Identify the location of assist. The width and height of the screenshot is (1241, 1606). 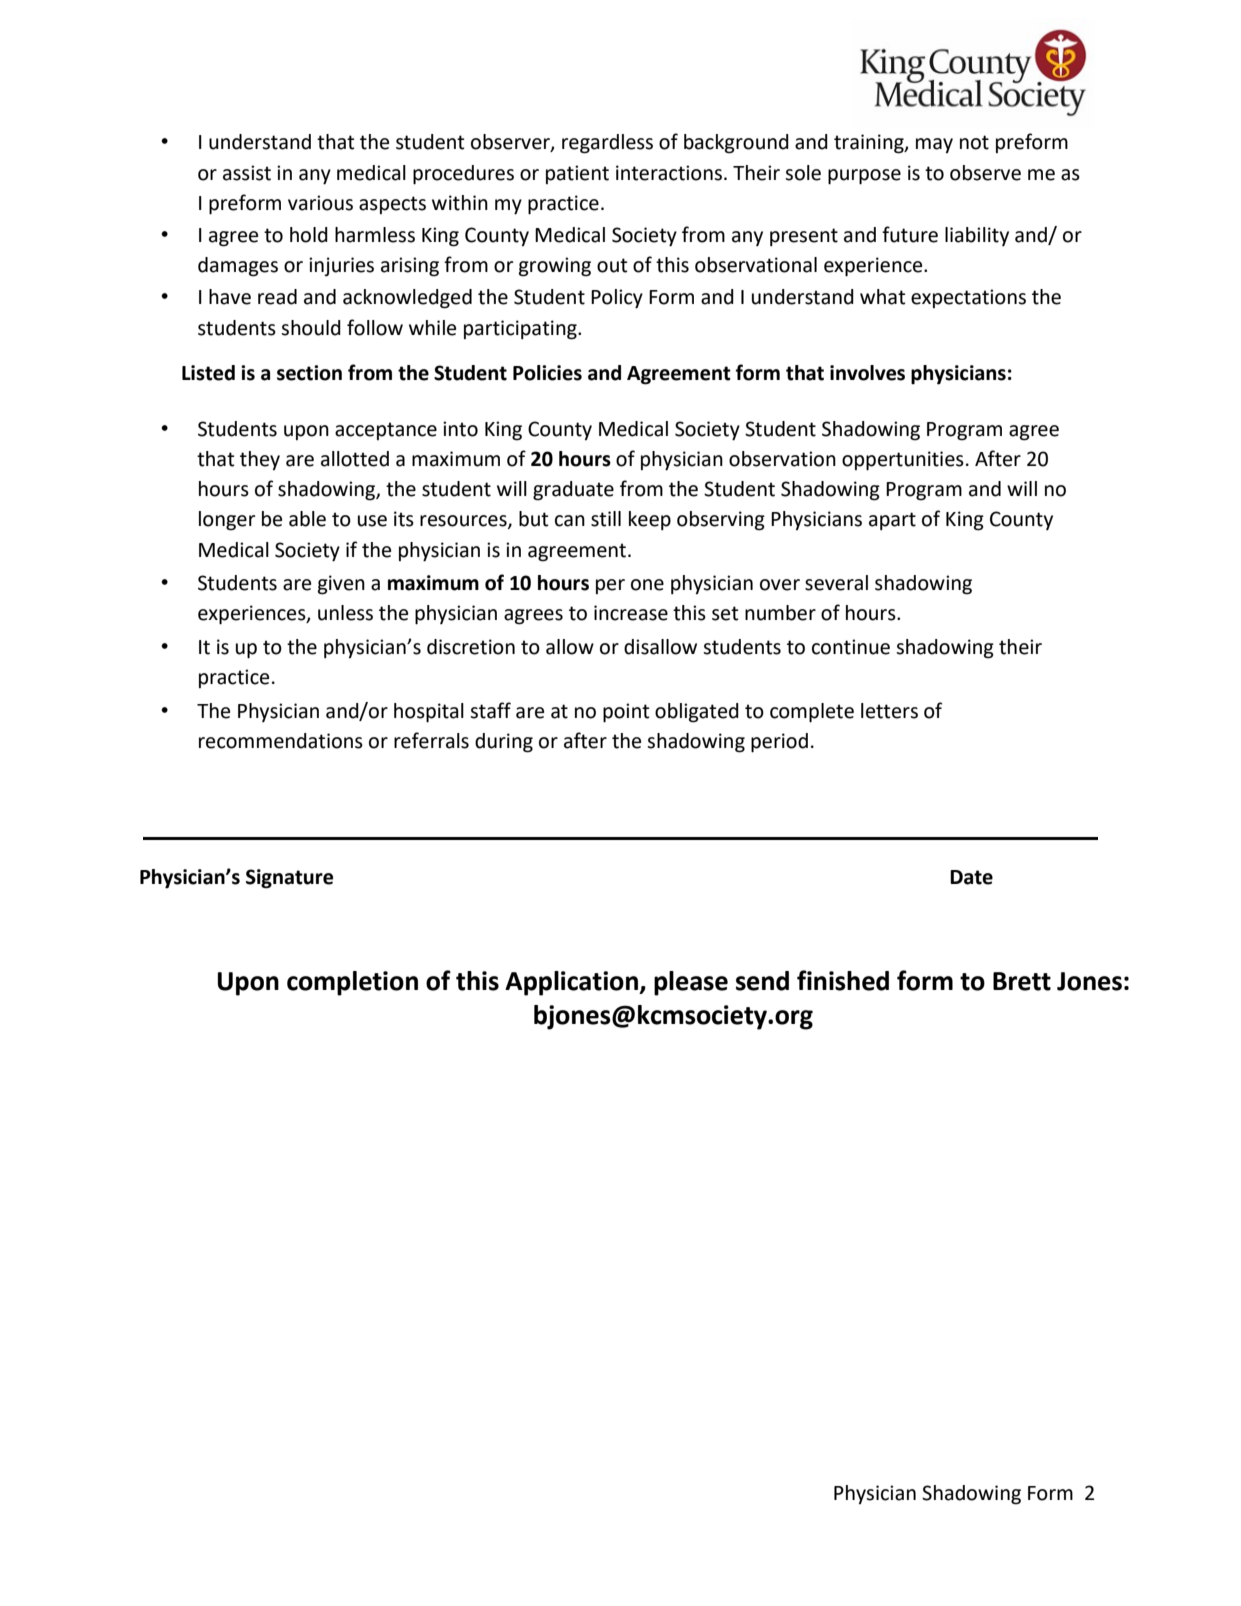
(247, 173).
